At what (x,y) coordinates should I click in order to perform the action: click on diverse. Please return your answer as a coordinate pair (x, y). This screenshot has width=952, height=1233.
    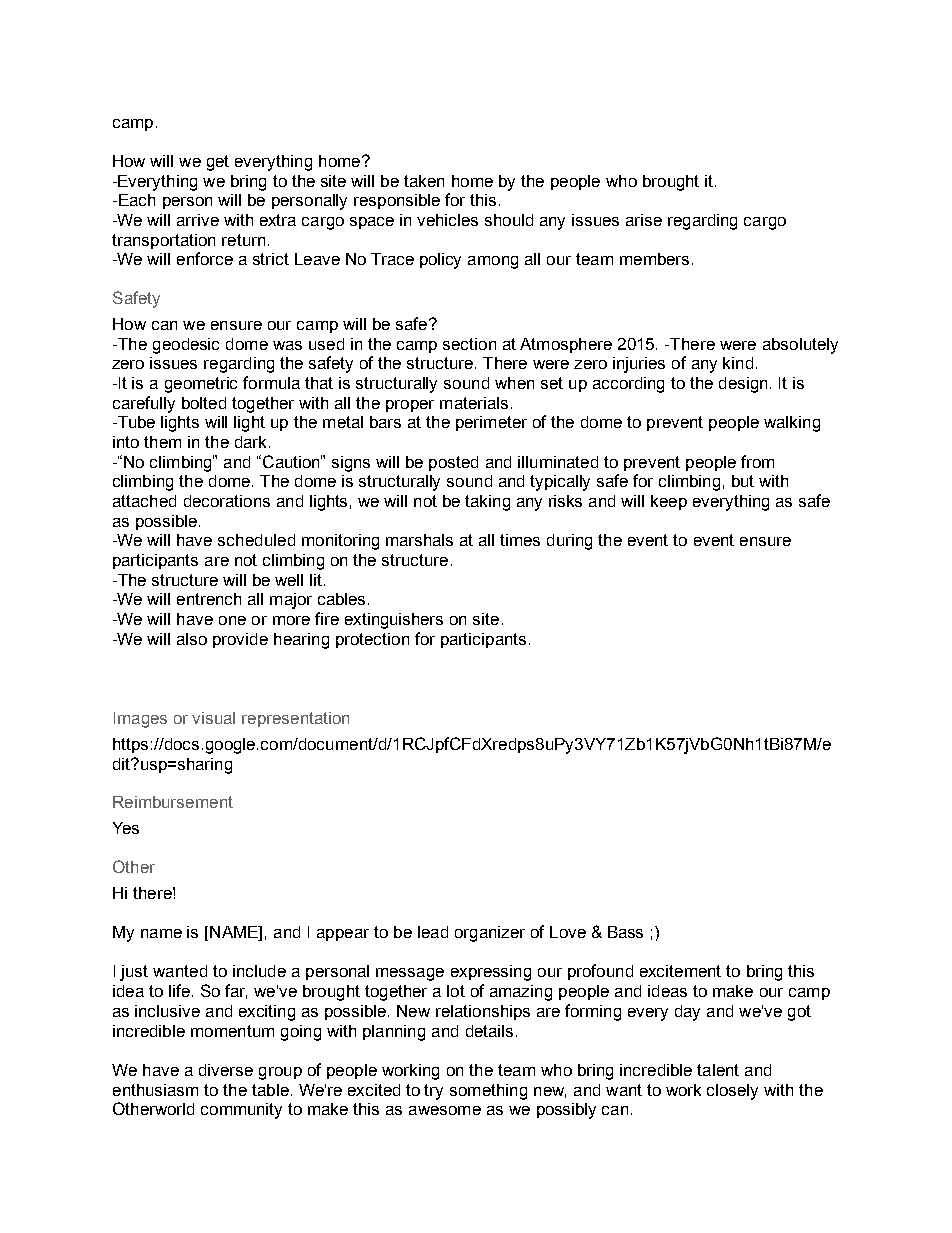
    Looking at the image, I should click on (226, 1070).
